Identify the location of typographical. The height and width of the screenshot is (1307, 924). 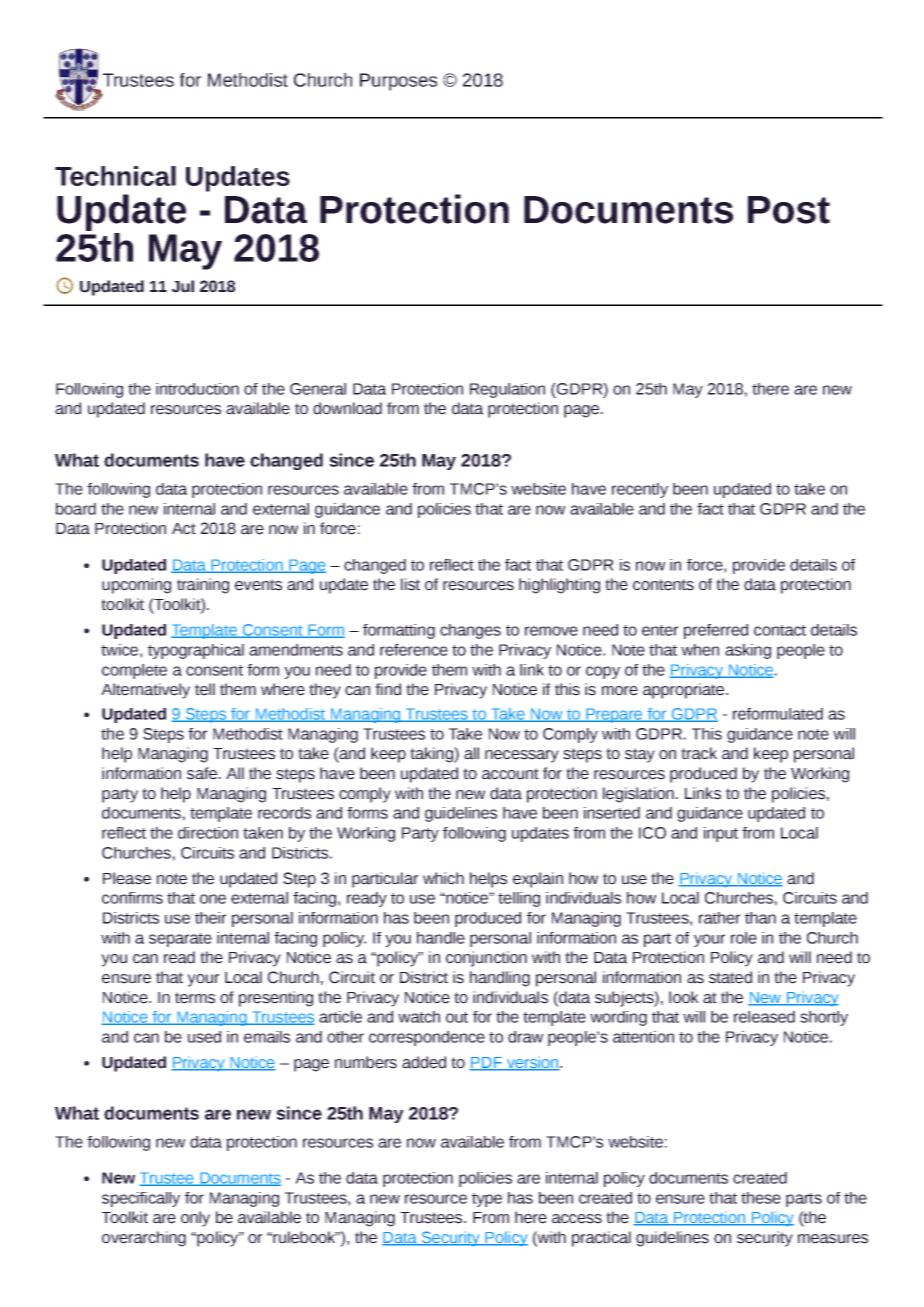
(196, 651).
